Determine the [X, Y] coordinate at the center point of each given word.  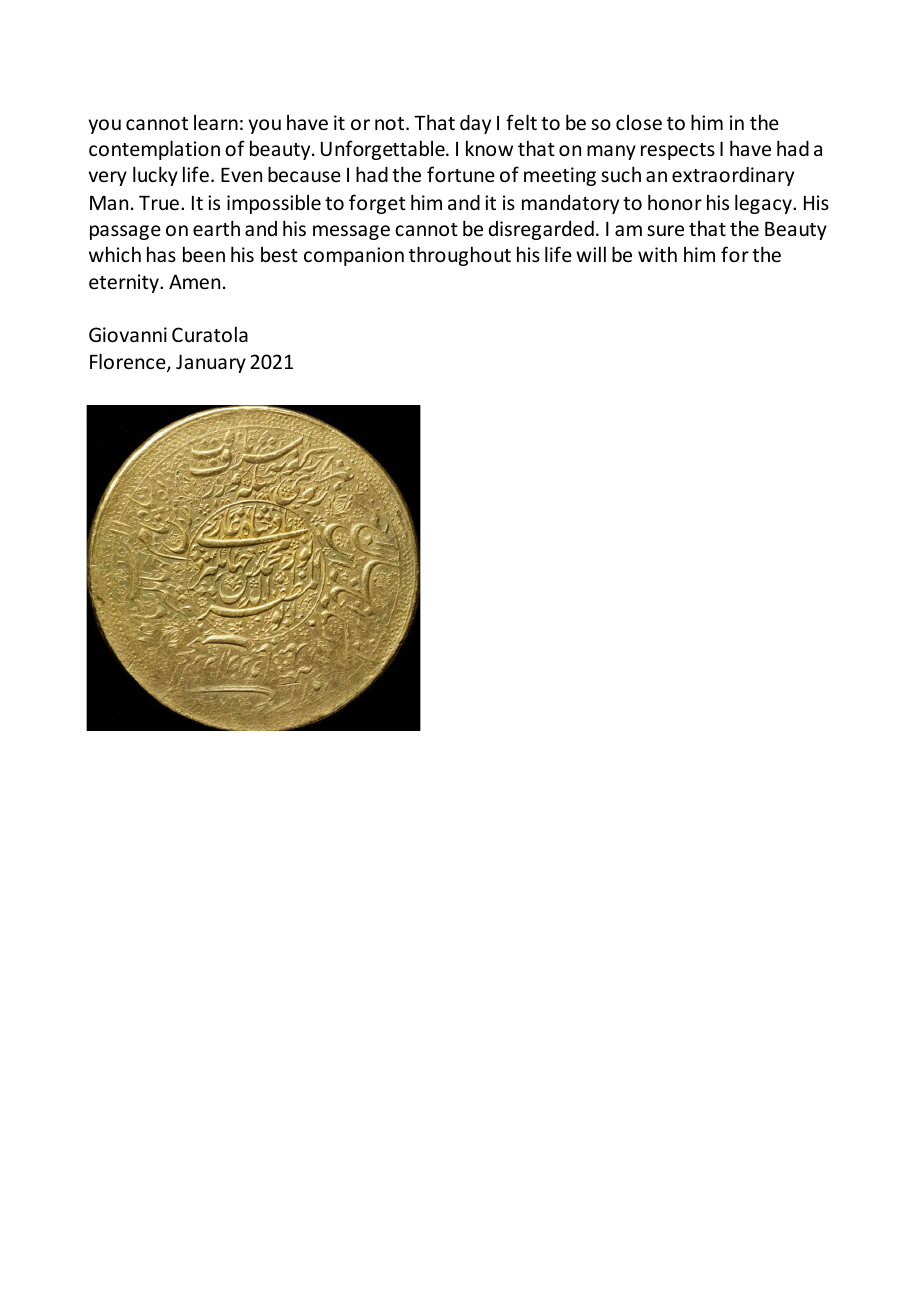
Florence [129, 362]
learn [216, 122]
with [657, 254]
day [475, 124]
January [211, 363]
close [639, 122]
